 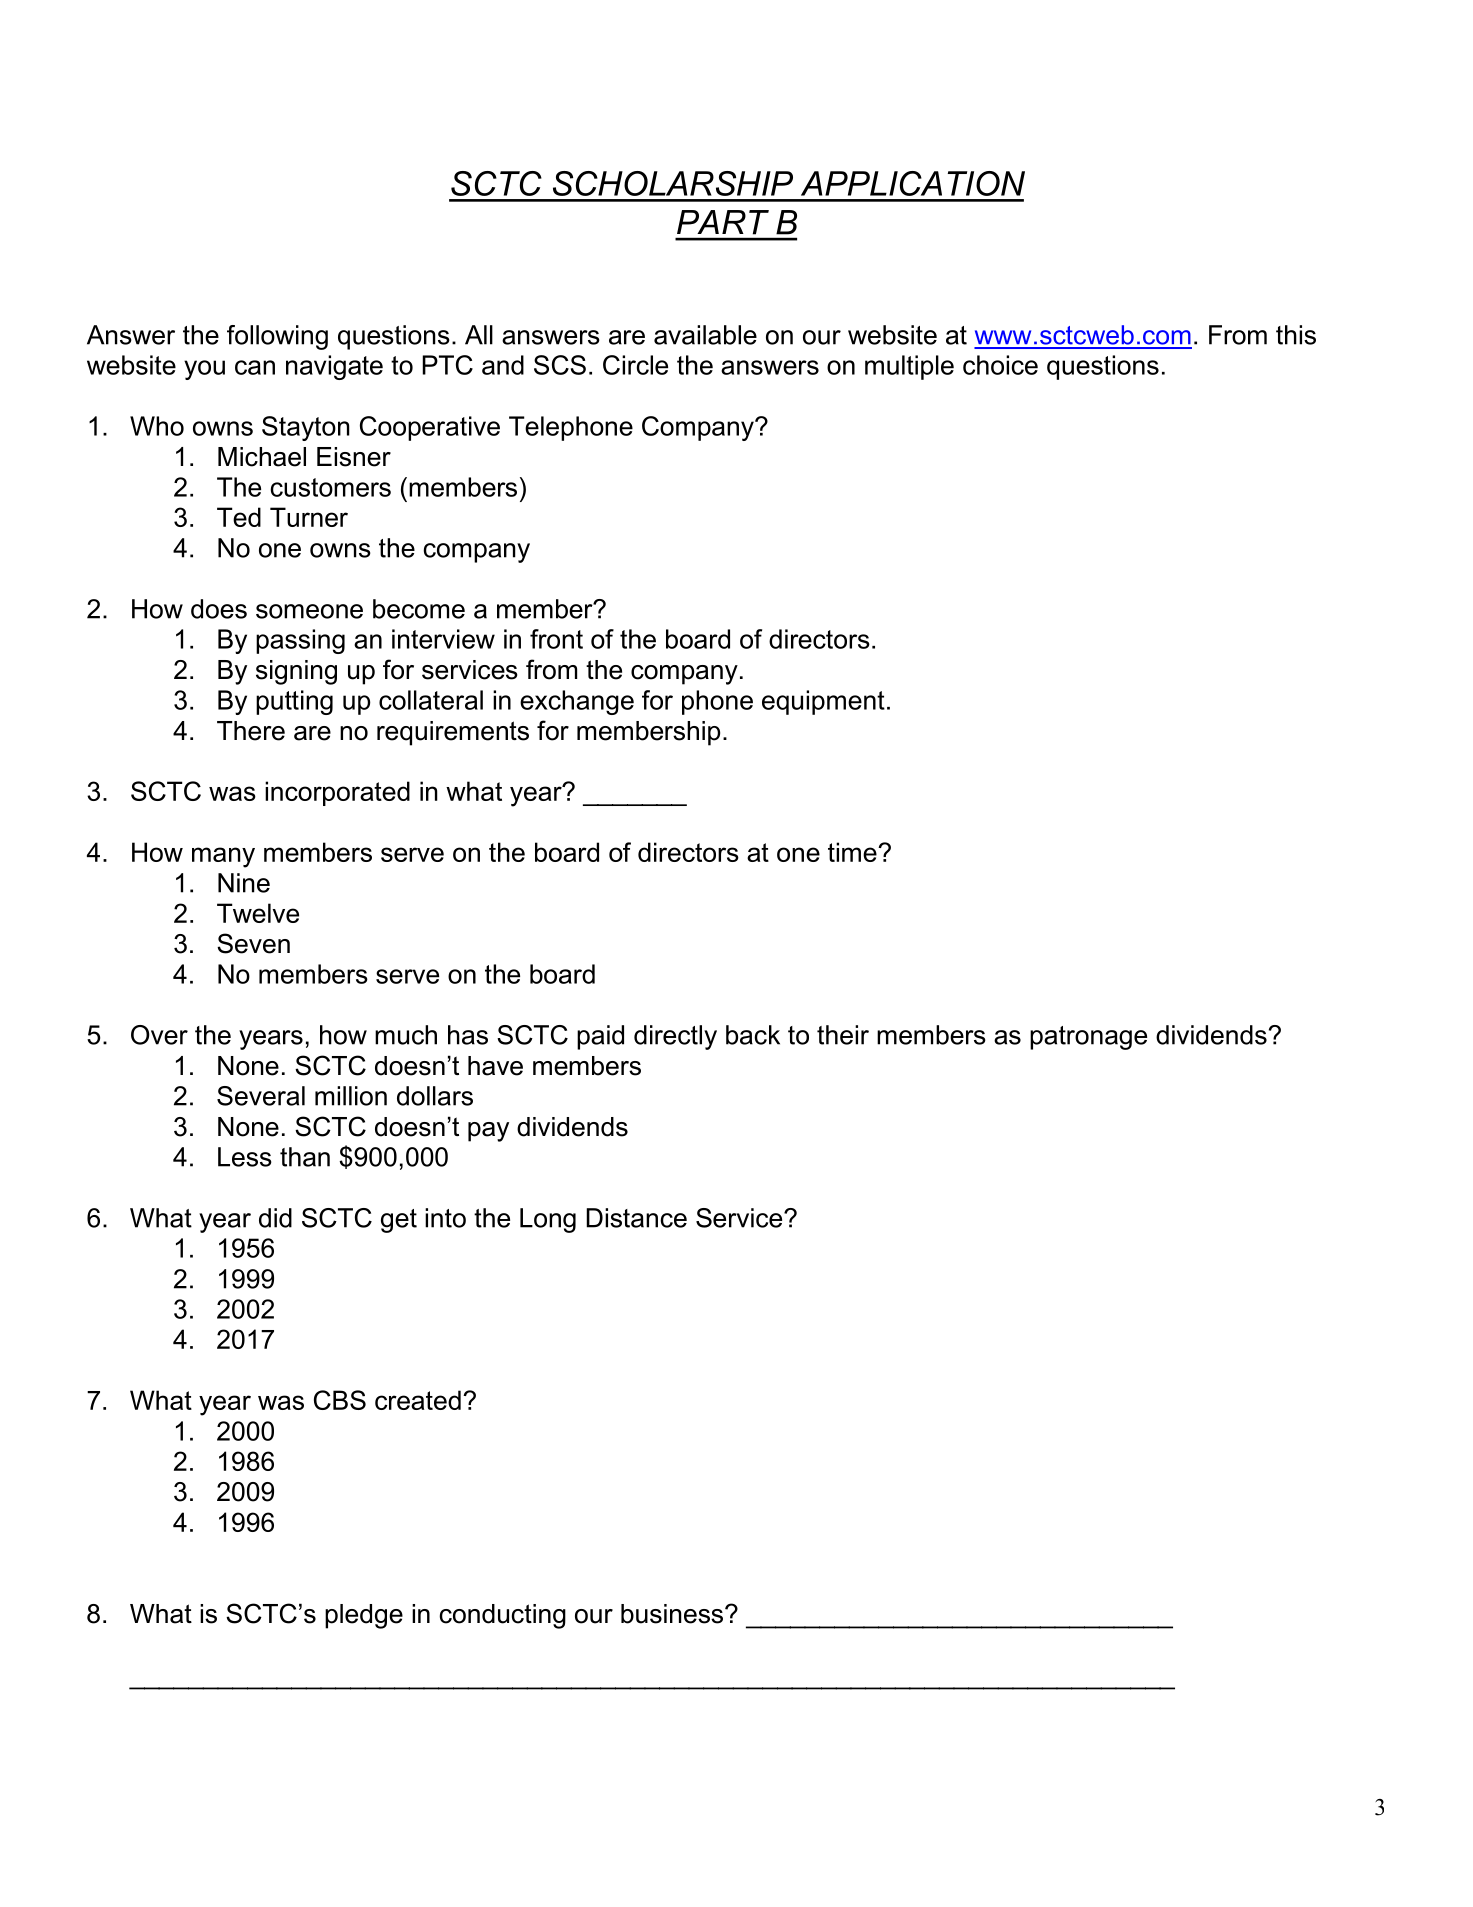 What do you see at coordinates (364, 1616) in the screenshot?
I see `pledge` at bounding box center [364, 1616].
